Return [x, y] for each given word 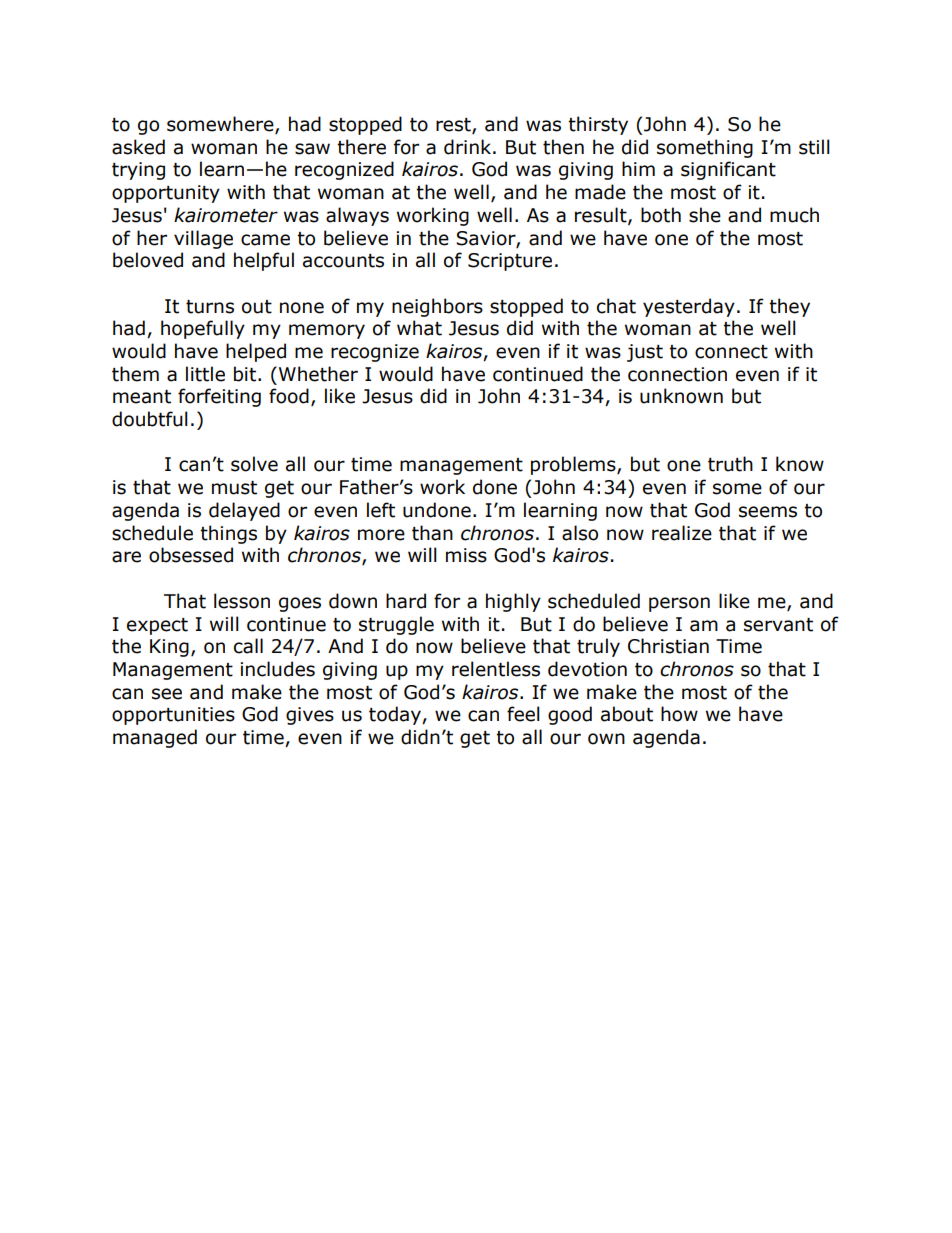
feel [523, 714]
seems [768, 512]
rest [454, 126]
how [679, 714]
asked [138, 147]
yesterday [689, 307]
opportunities [173, 716]
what [419, 328]
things [228, 534]
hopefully [203, 329]
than [432, 533]
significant [728, 170]
